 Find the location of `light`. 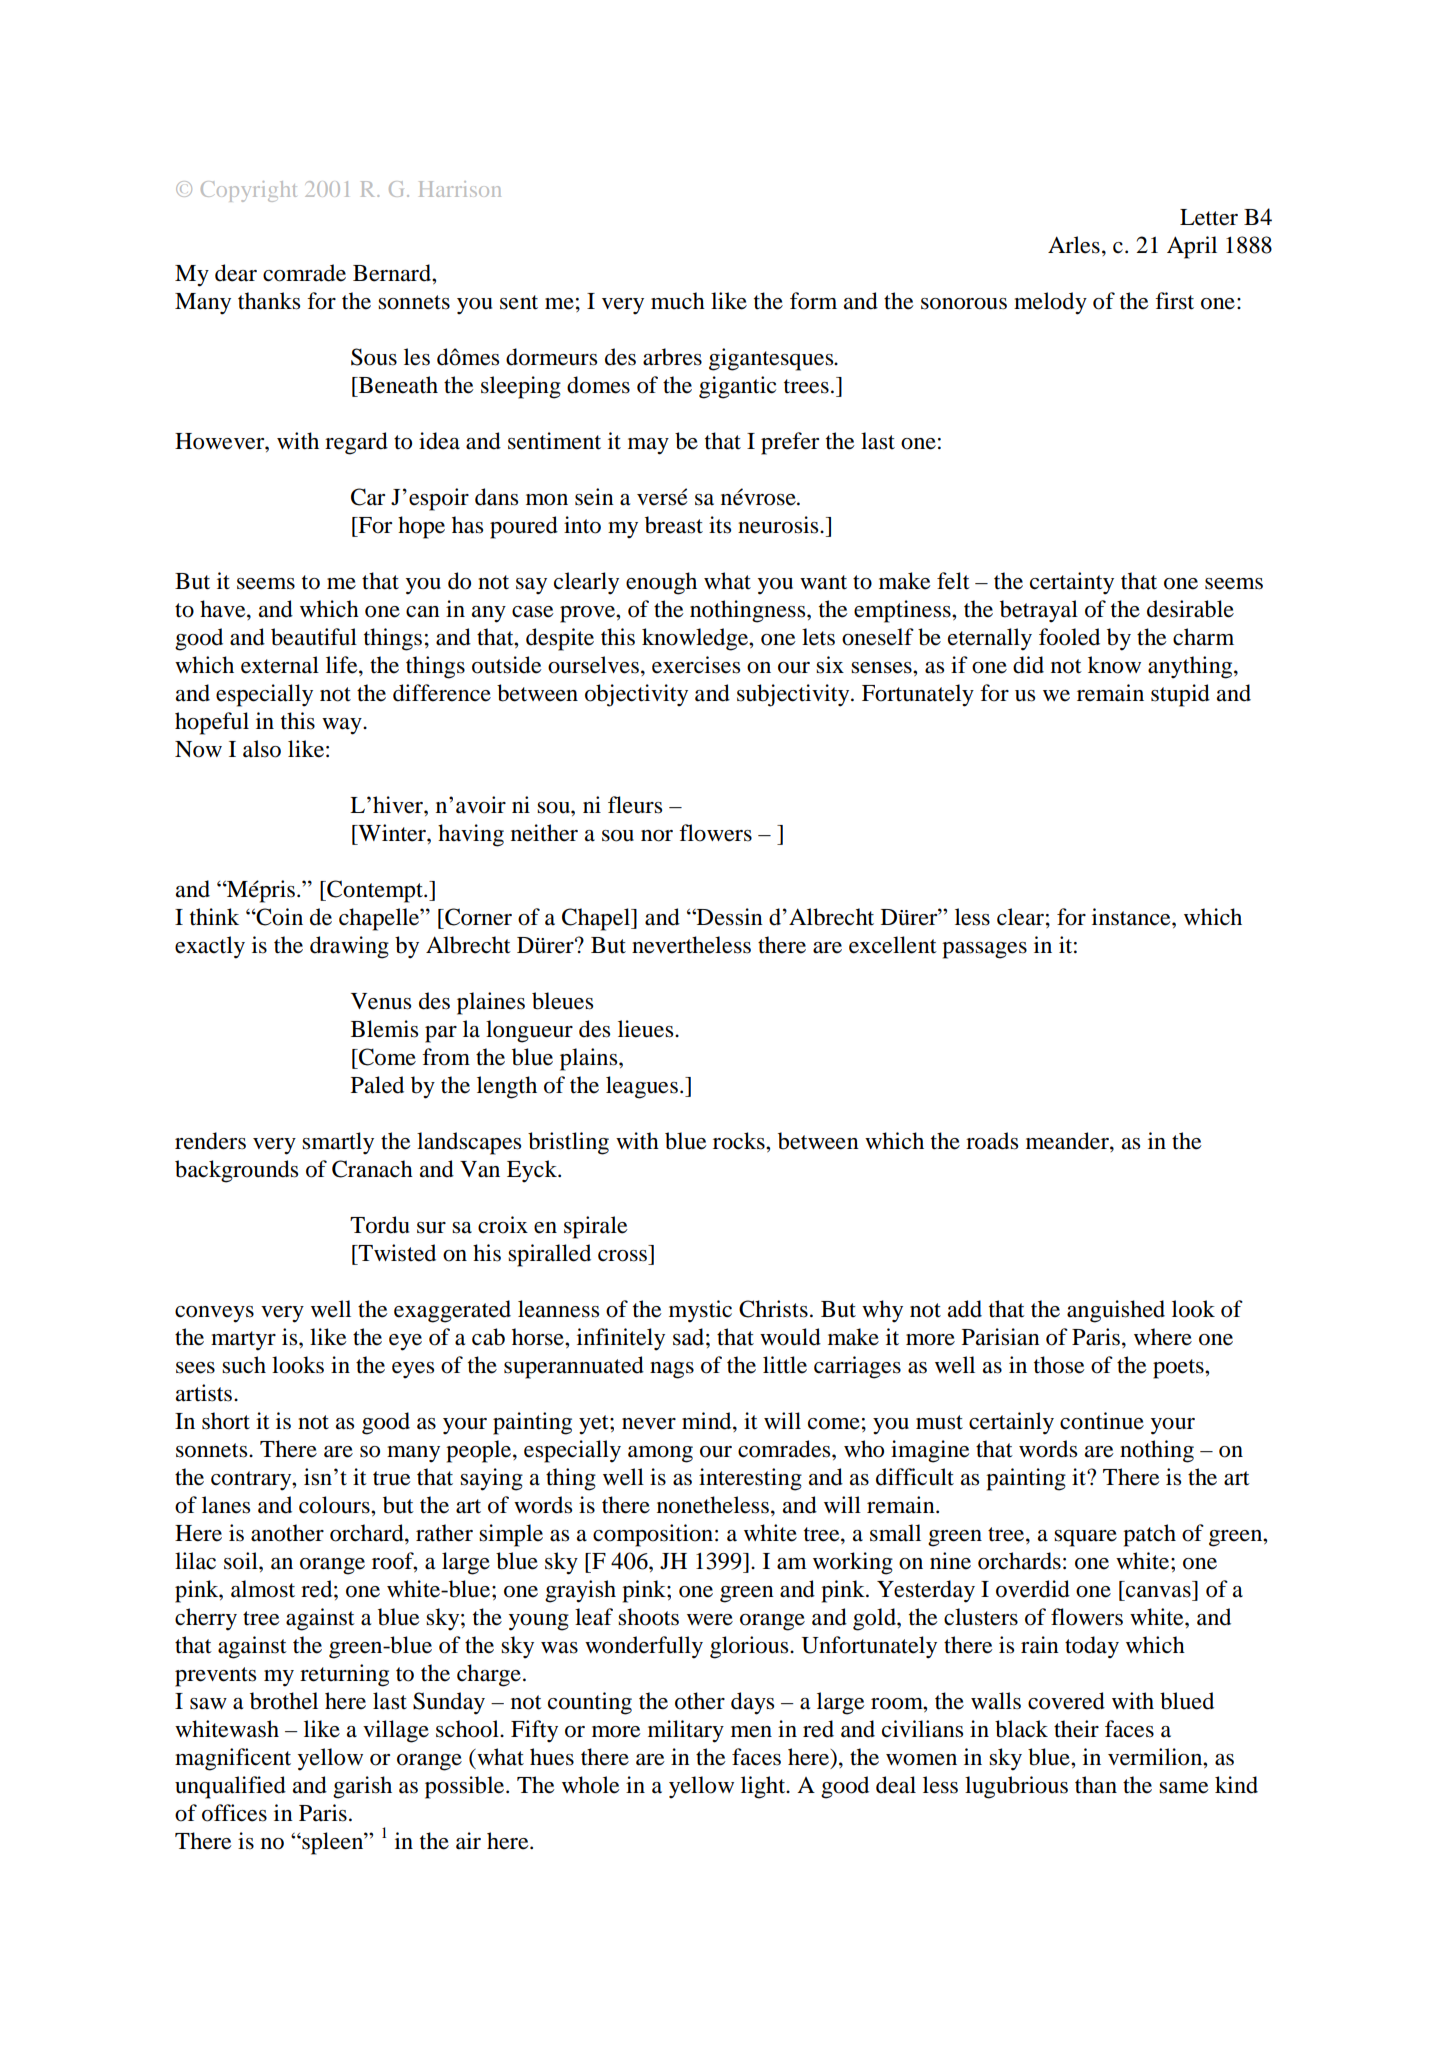

light is located at coordinates (764, 1787).
